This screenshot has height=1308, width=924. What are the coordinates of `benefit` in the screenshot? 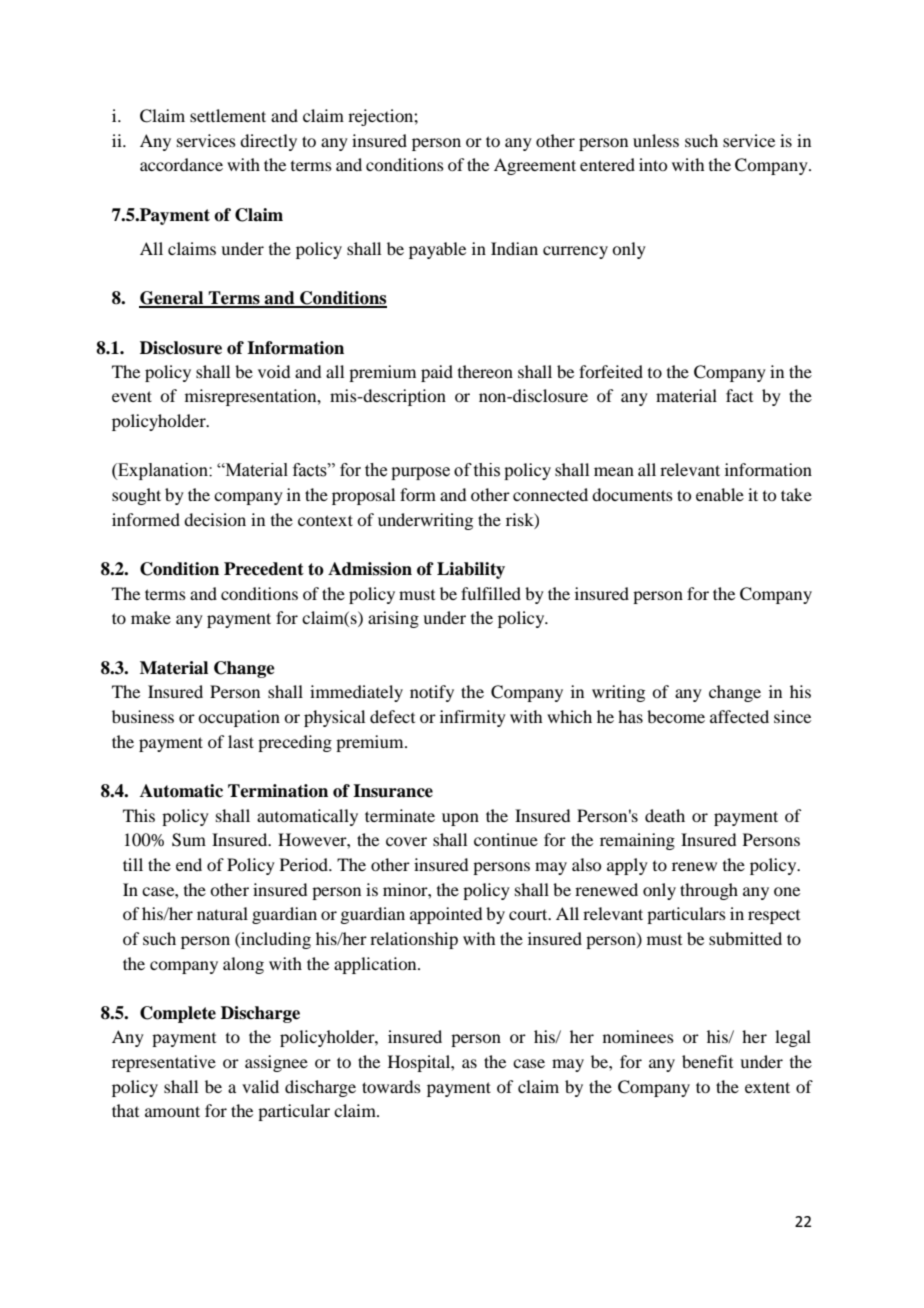 It's located at (707, 1061).
